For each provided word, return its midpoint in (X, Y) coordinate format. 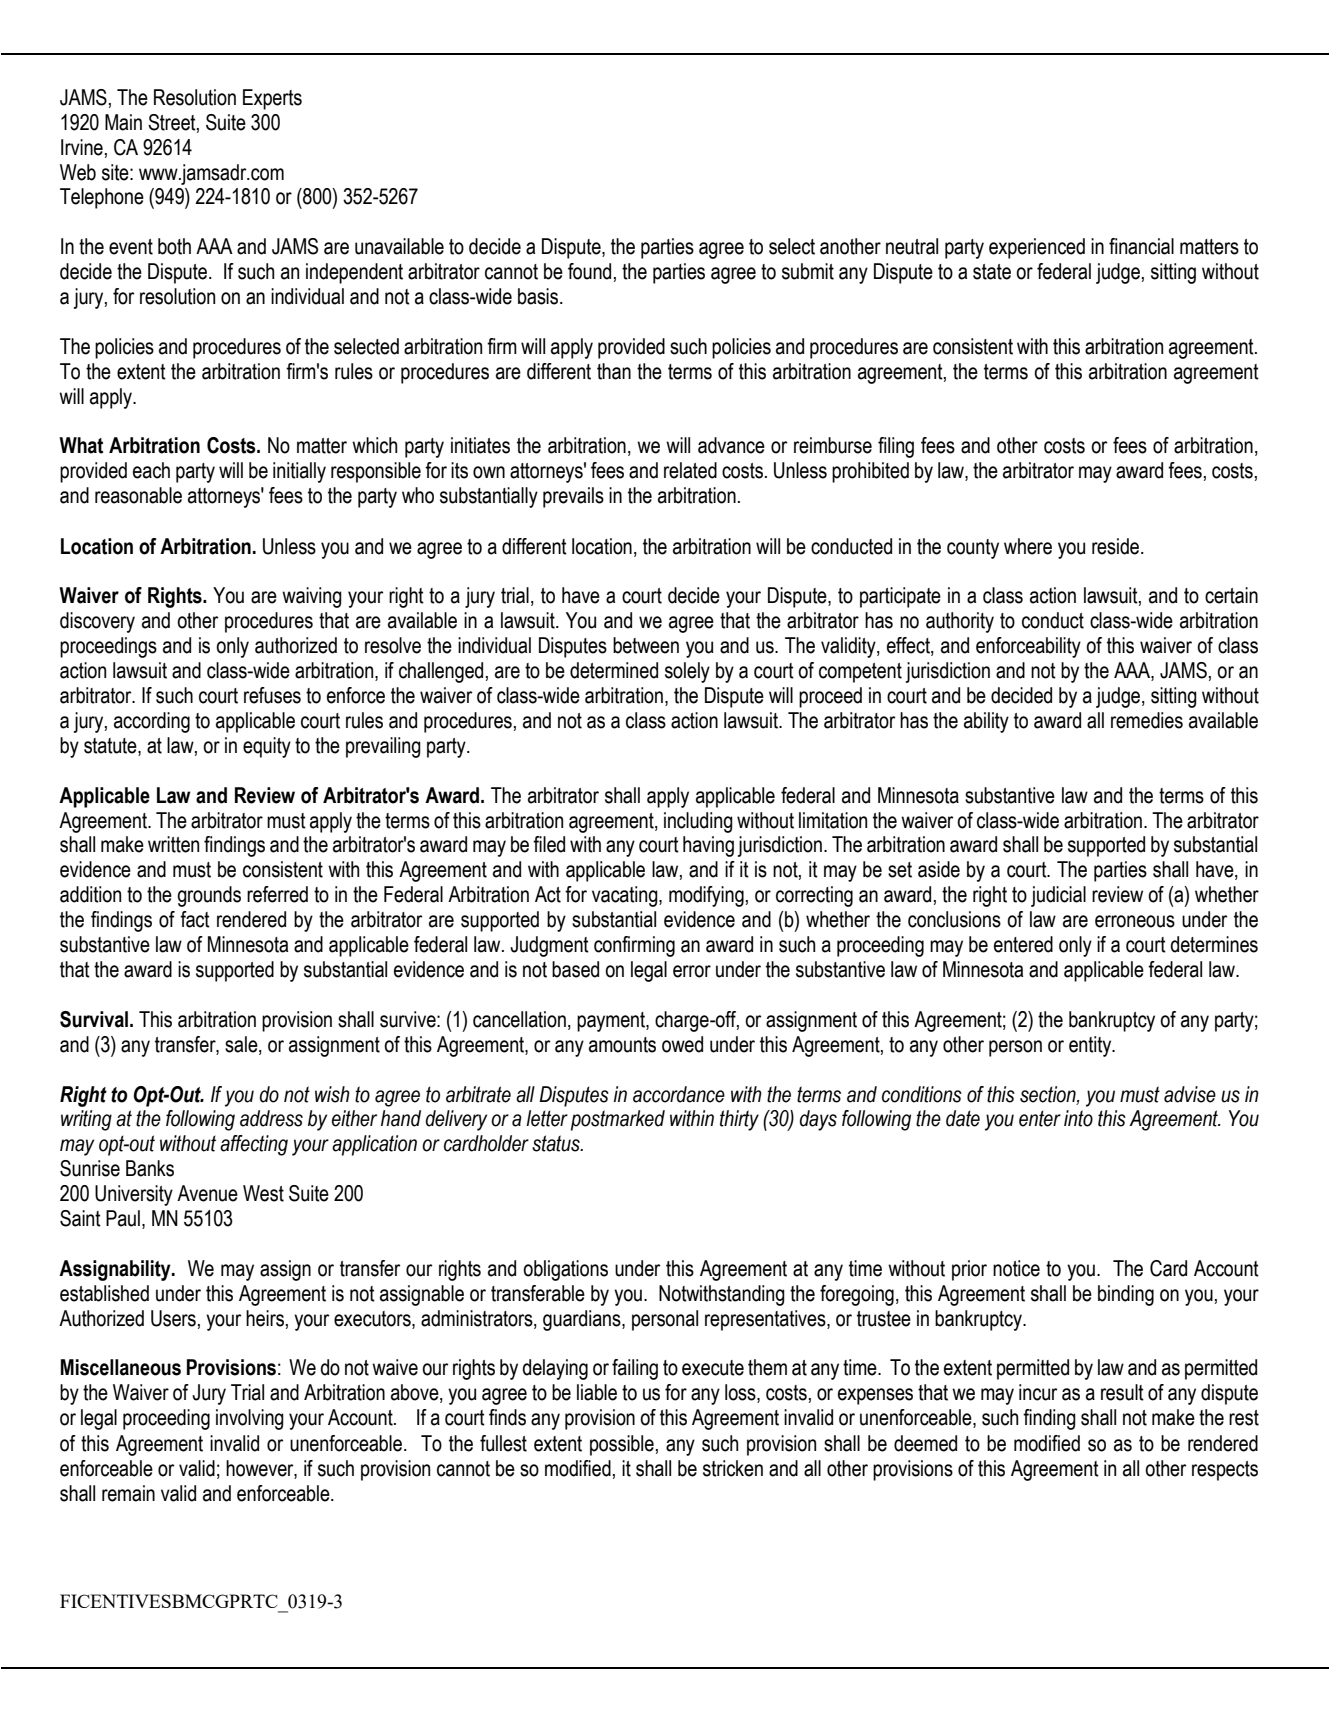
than (614, 371)
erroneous (1135, 921)
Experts (272, 99)
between (646, 645)
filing (896, 447)
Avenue (207, 1193)
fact (195, 919)
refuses (272, 695)
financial (1141, 246)
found (589, 271)
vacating (626, 896)
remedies (1147, 720)
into (1078, 1118)
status (557, 1143)
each (151, 470)
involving (250, 1419)
